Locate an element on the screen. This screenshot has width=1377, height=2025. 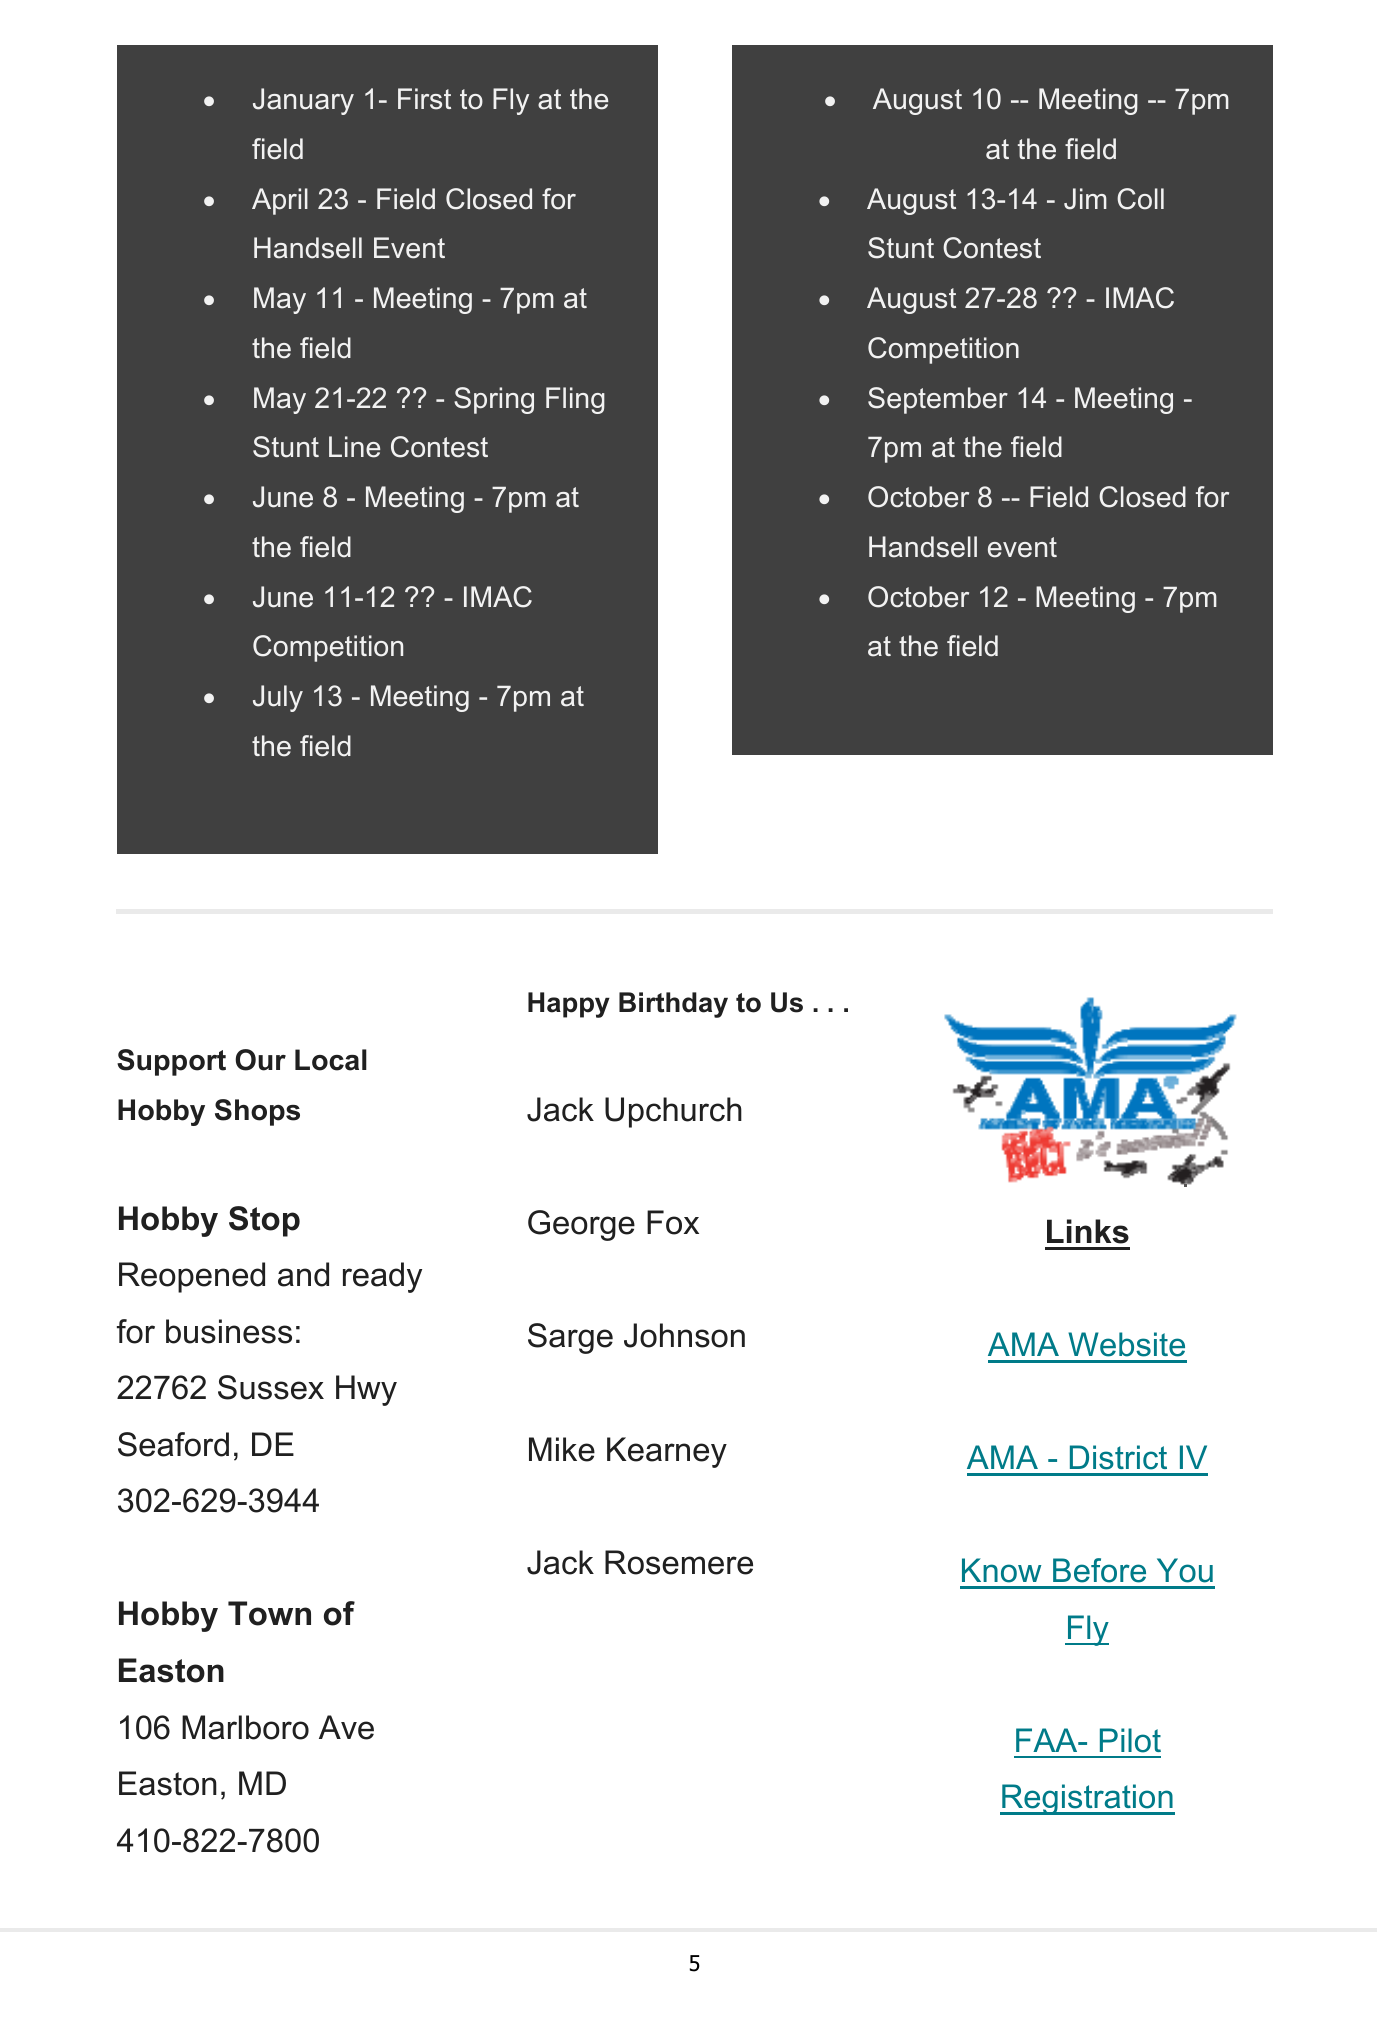
Marlboro is located at coordinates (245, 1727).
